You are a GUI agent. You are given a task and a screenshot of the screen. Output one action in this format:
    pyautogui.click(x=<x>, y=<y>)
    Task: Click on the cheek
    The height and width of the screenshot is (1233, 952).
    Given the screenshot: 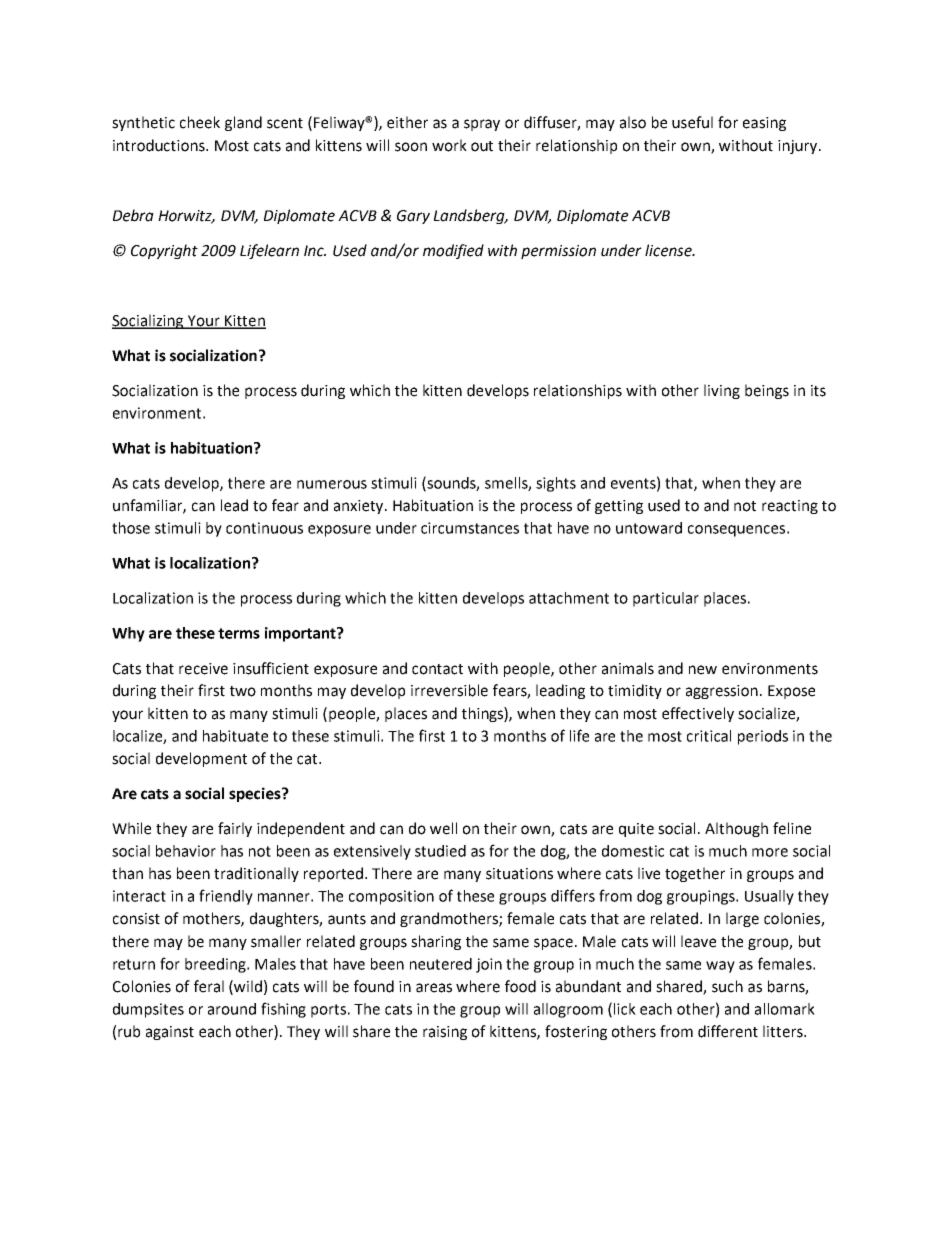 What is the action you would take?
    pyautogui.click(x=200, y=122)
